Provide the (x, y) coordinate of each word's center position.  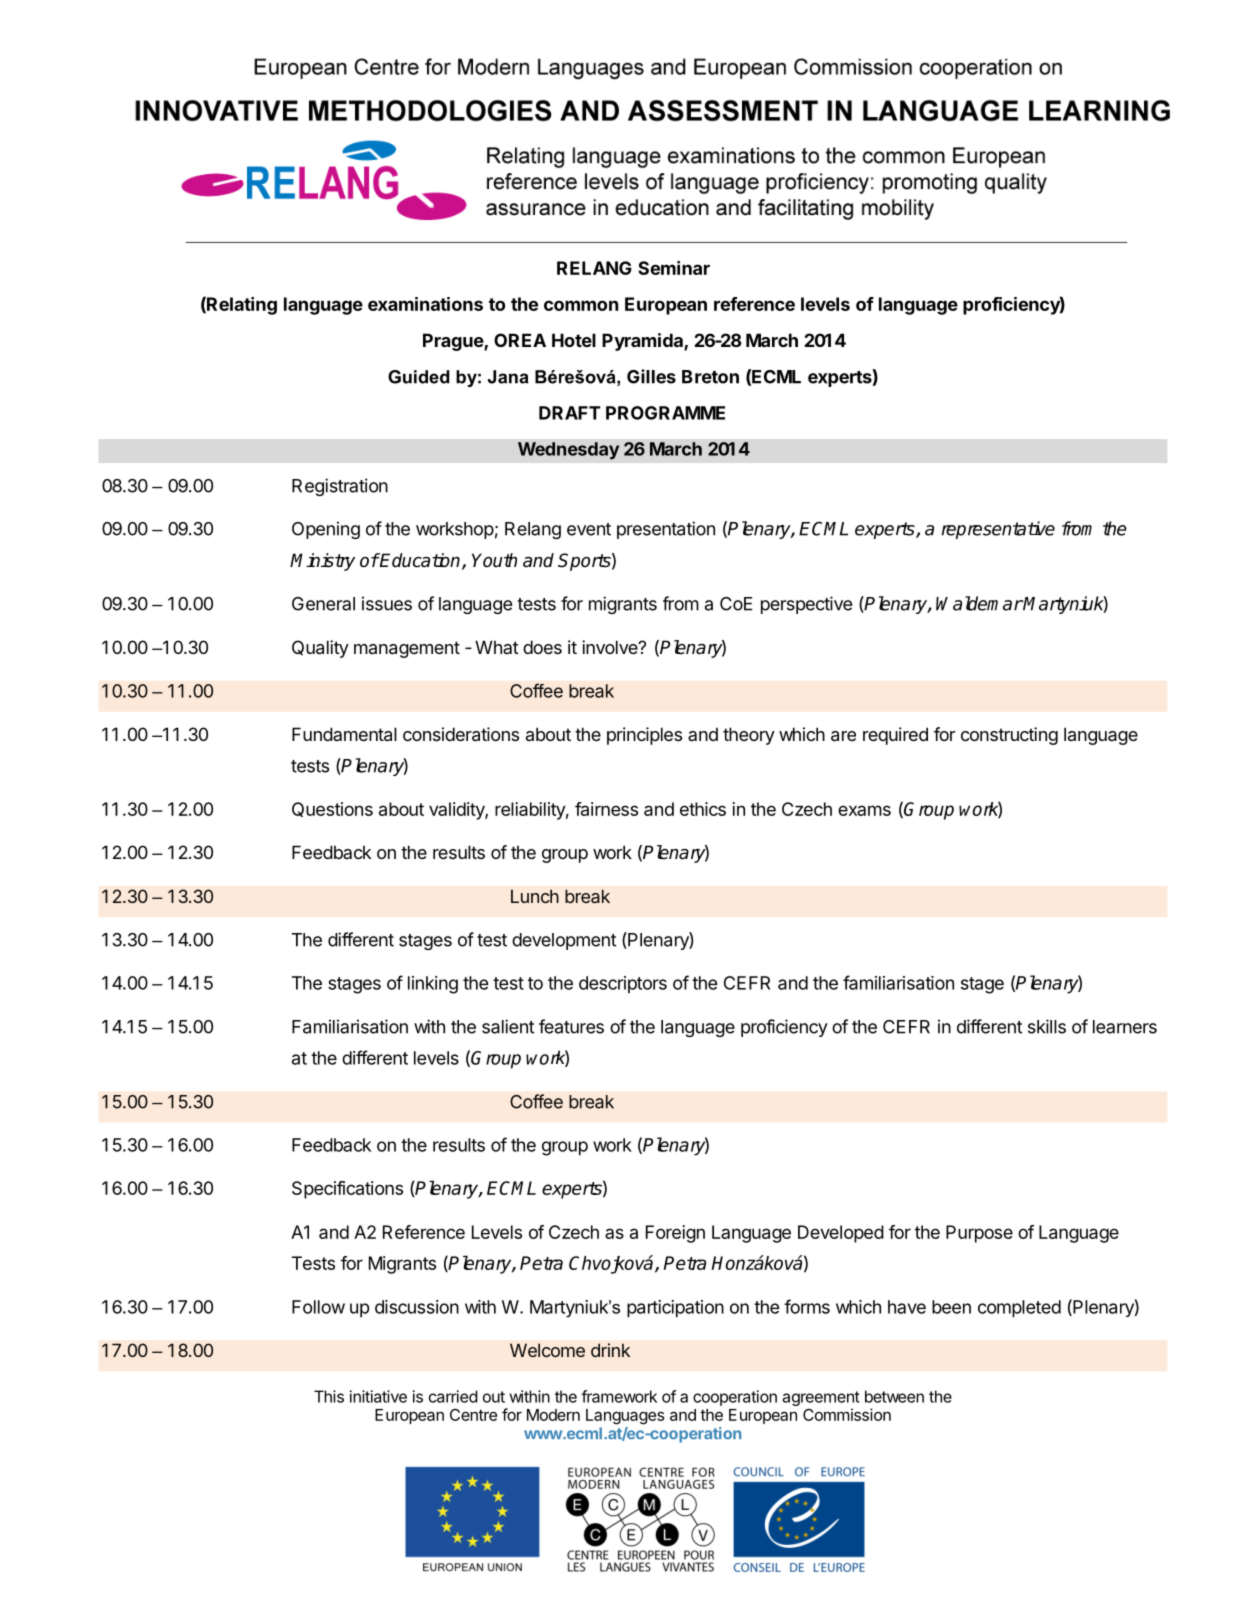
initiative (378, 1396)
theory (749, 736)
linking (433, 985)
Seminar (674, 268)
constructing (1009, 736)
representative (998, 530)
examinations (425, 304)
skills (1047, 1026)
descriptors (623, 984)
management (407, 649)
